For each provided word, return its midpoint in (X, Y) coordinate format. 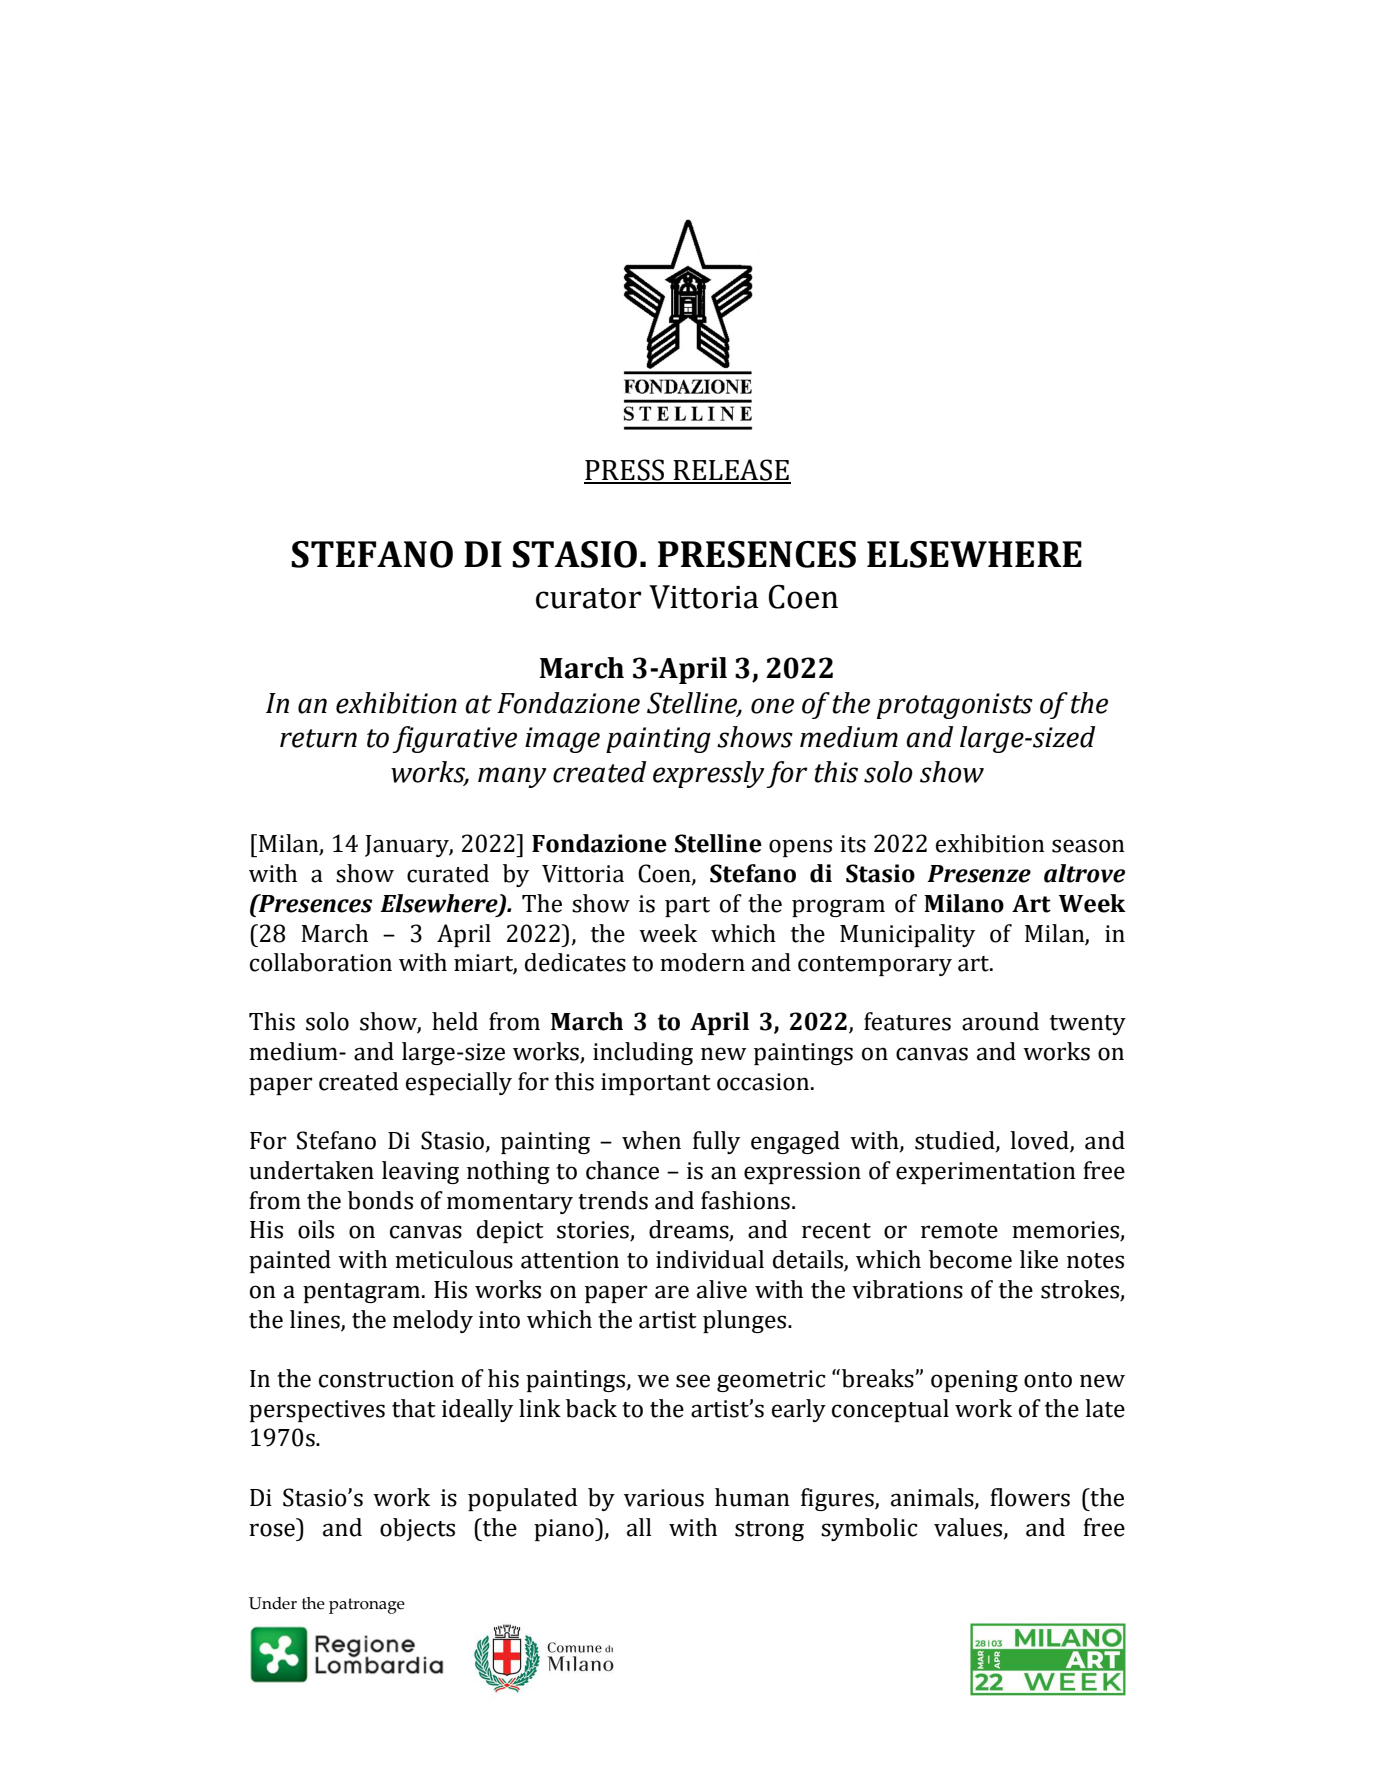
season (1088, 846)
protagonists (955, 706)
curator (588, 598)
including (643, 1053)
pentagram (361, 1293)
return (318, 738)
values (969, 1528)
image (562, 740)
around (1000, 1021)
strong (769, 1531)
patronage (367, 1606)
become (970, 1259)
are (672, 1292)
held (455, 1021)
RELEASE (731, 471)
